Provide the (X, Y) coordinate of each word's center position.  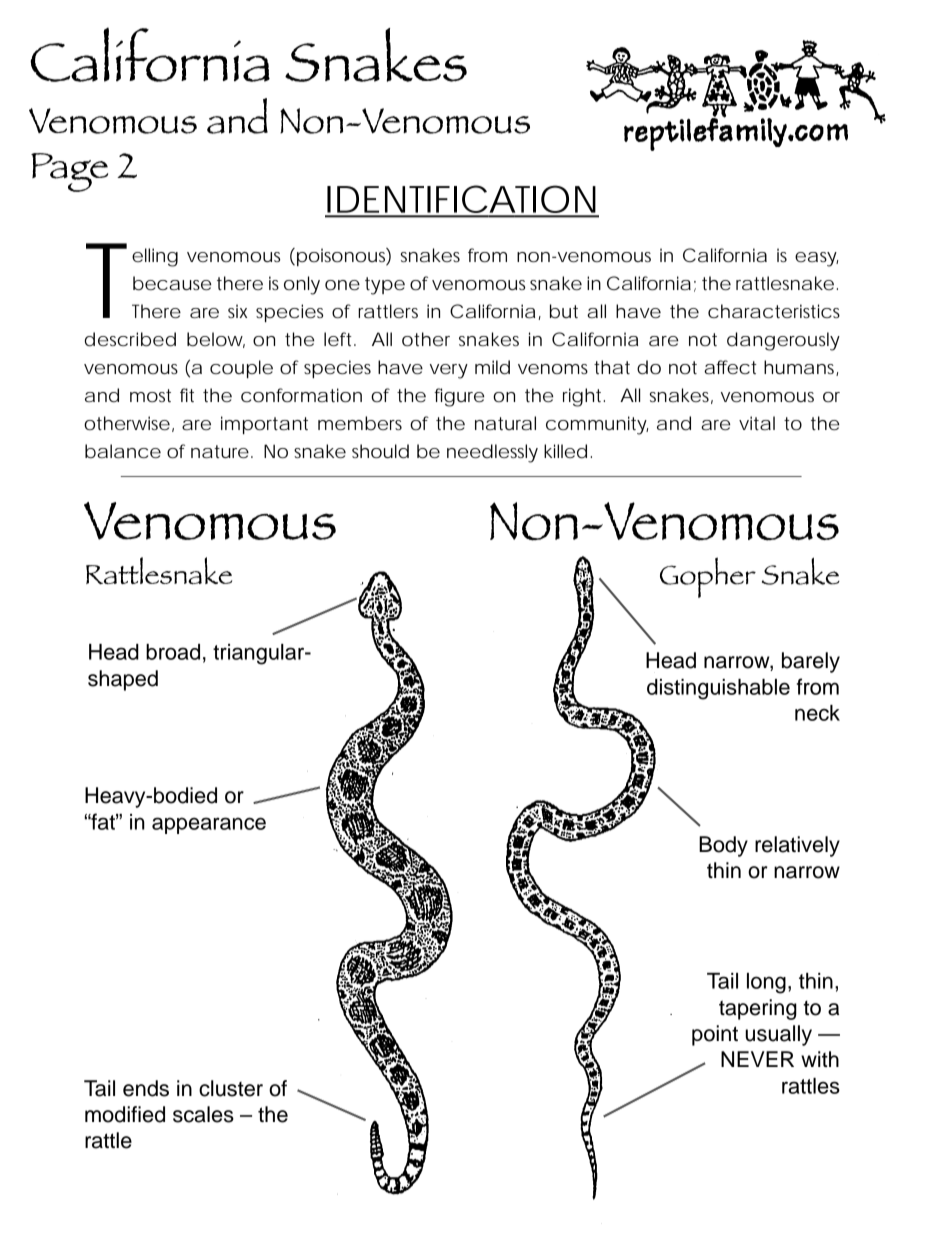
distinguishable (718, 689)
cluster (231, 1088)
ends (146, 1088)
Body (723, 846)
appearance (209, 825)
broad (173, 652)
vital (757, 423)
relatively (797, 846)
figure (459, 397)
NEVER (757, 1059)
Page (69, 172)
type (385, 286)
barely (811, 662)
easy (816, 259)
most (150, 395)
